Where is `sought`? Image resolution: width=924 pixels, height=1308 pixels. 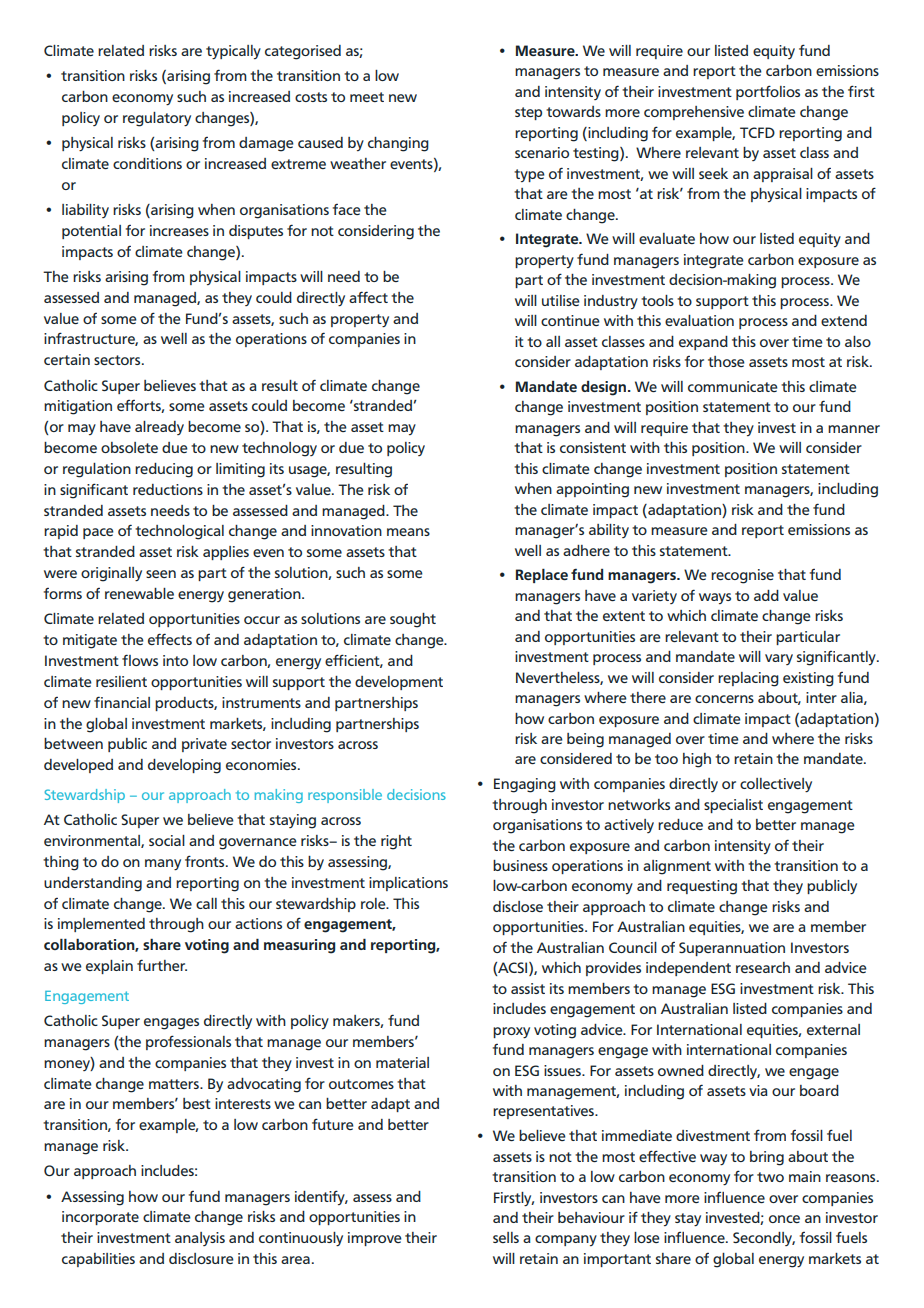 sought is located at coordinates (413, 620).
